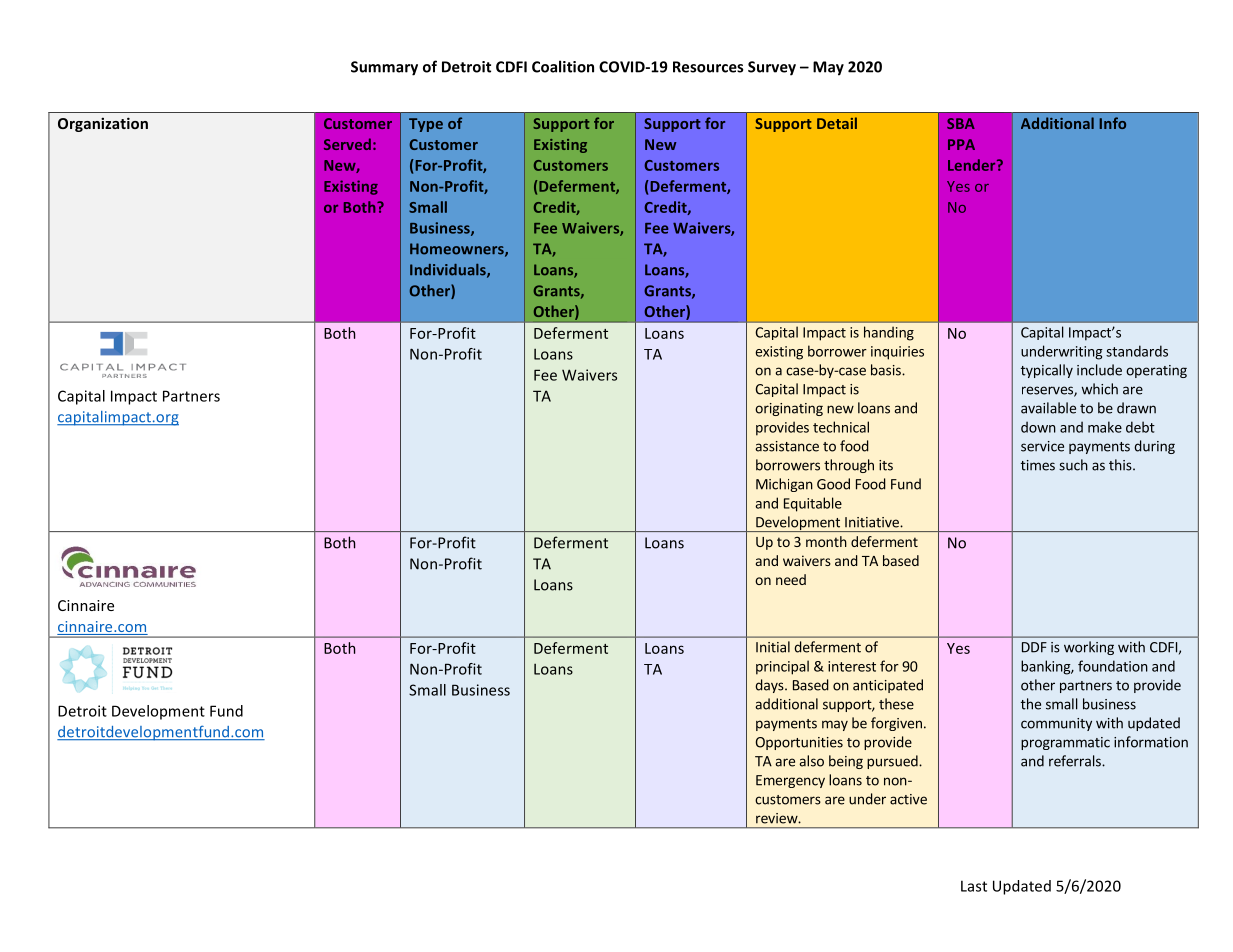 Image resolution: width=1233 pixels, height=952 pixels. I want to click on principal, so click(782, 667).
